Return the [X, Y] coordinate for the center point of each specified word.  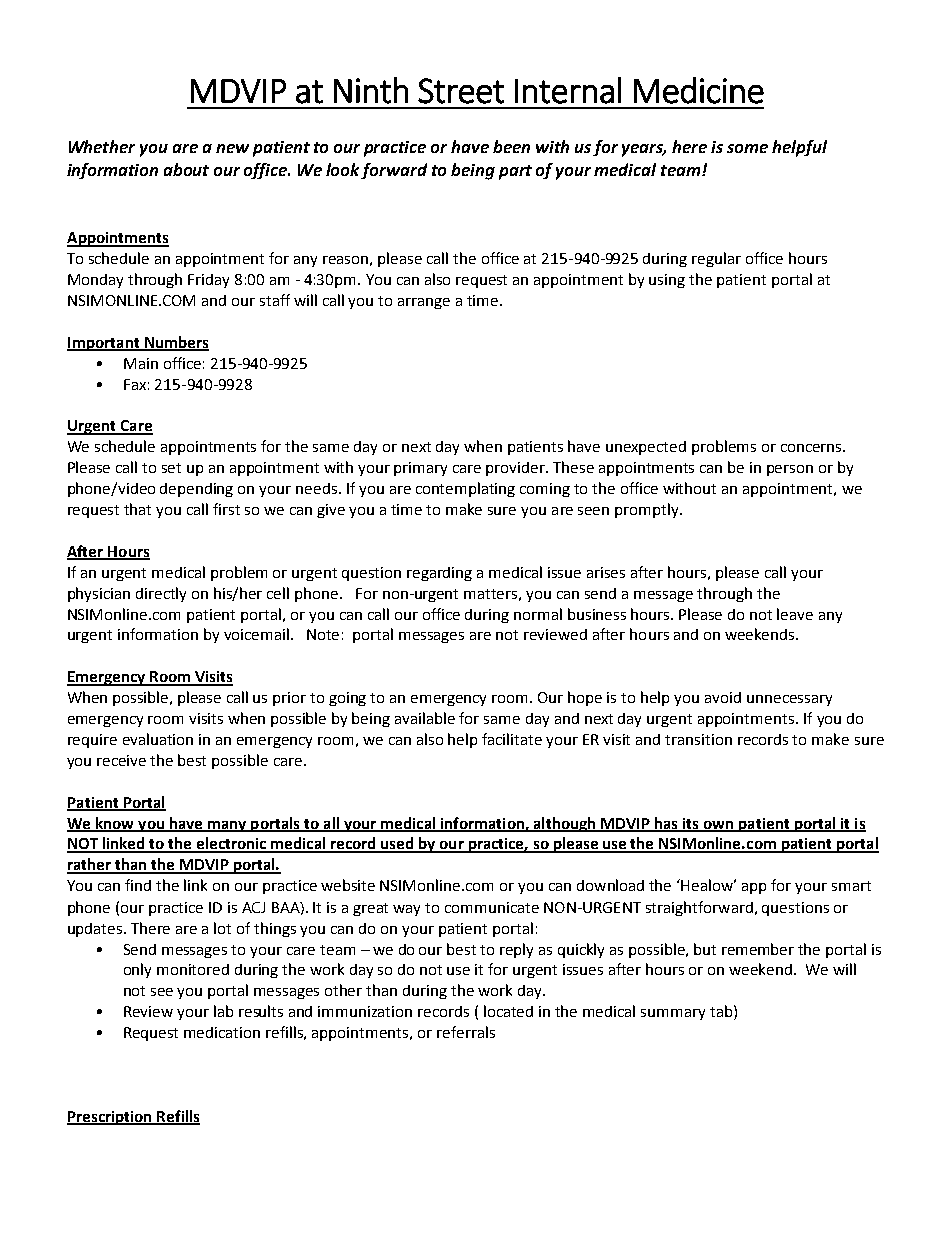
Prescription [111, 1118]
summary [673, 1014]
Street [461, 91]
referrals [466, 1032]
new [232, 148]
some [747, 148]
